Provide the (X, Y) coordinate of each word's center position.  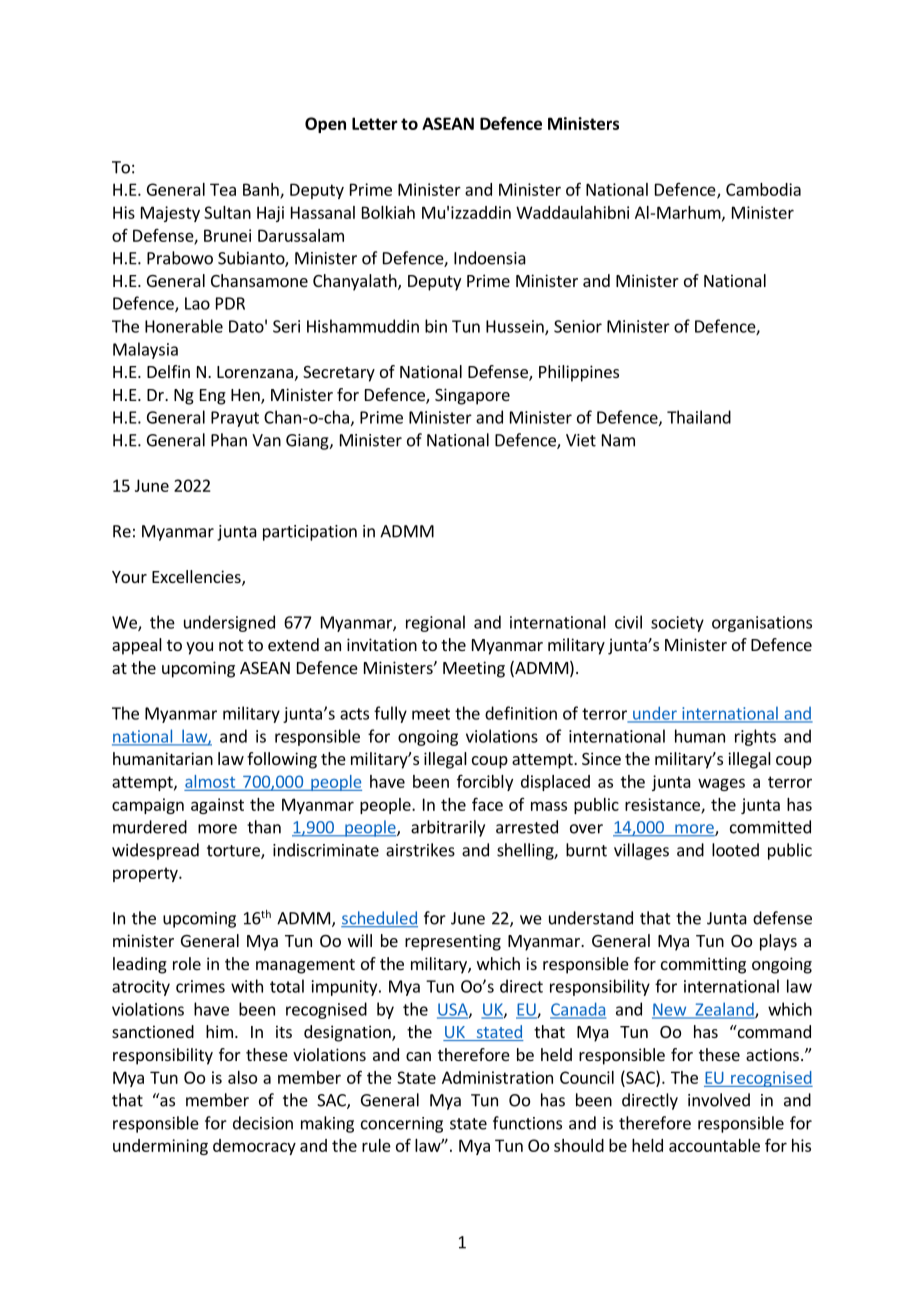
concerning (402, 1125)
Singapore (472, 396)
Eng (213, 397)
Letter (375, 123)
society (677, 624)
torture (234, 852)
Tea (223, 189)
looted (735, 850)
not (231, 645)
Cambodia (763, 189)
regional (435, 623)
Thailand (699, 417)
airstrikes (420, 850)
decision (263, 1123)
